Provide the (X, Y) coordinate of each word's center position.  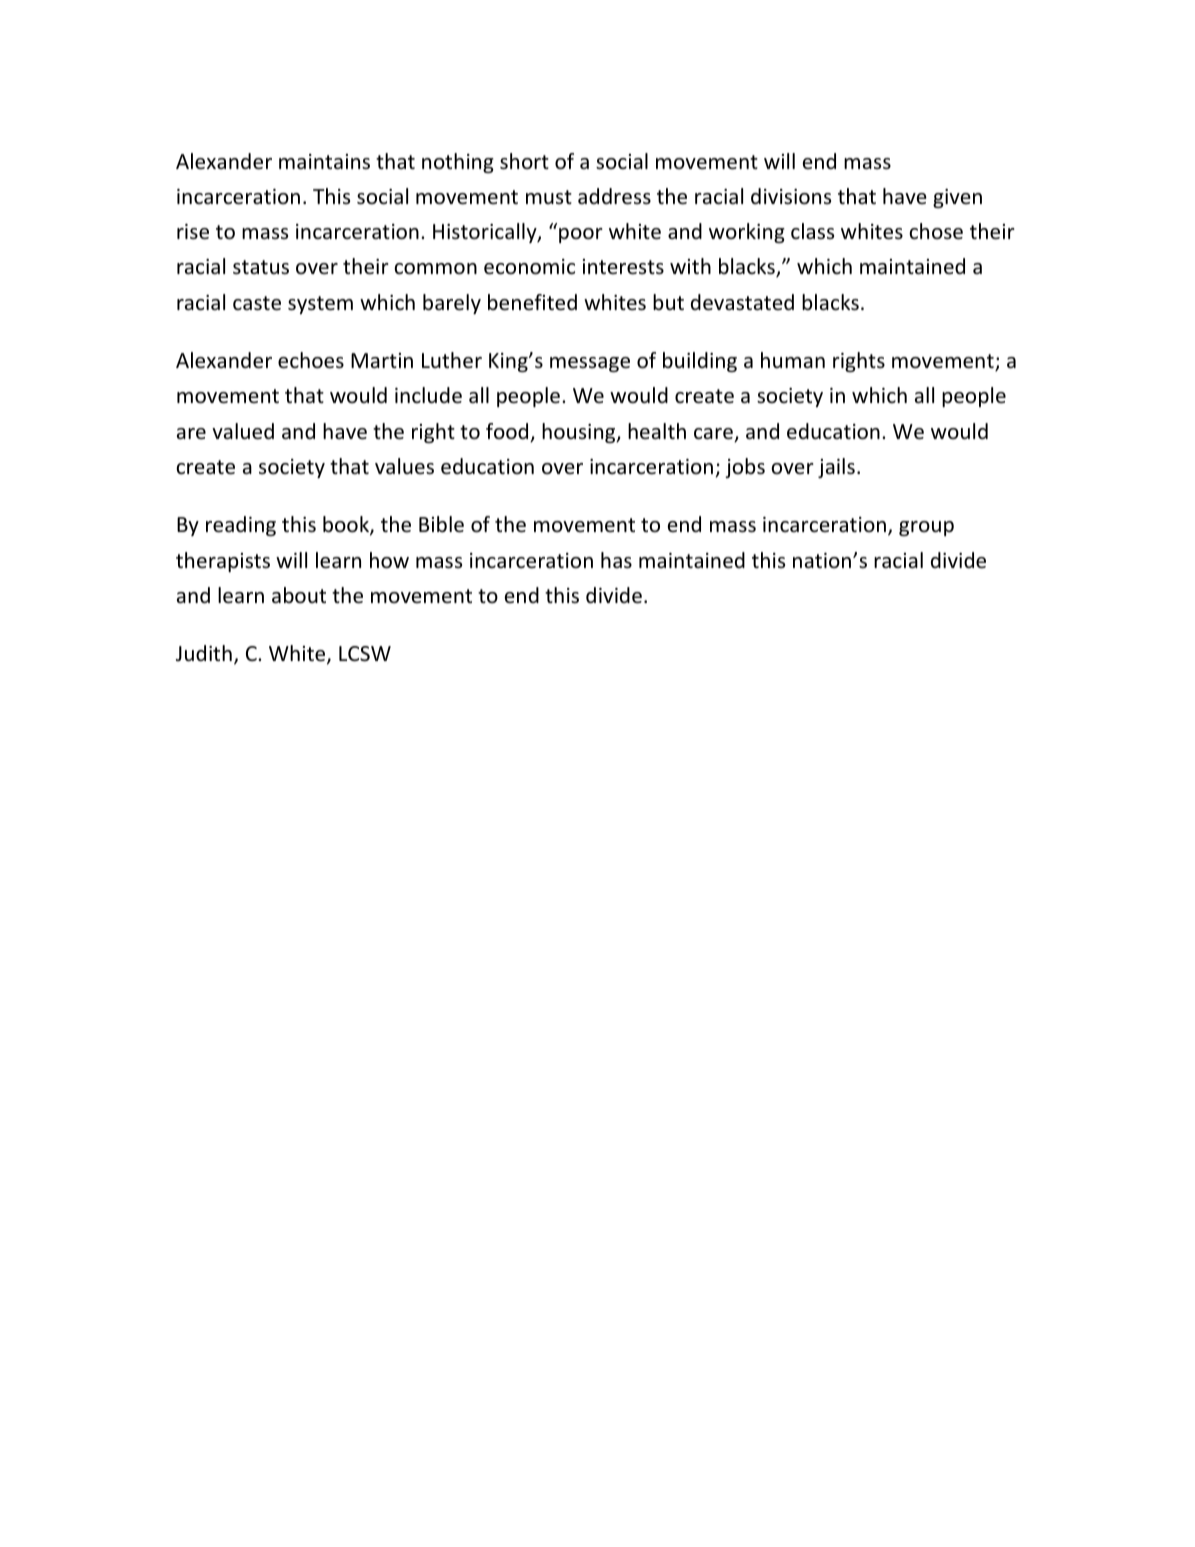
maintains (324, 161)
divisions (791, 196)
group (926, 528)
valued (243, 431)
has (616, 560)
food (508, 432)
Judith (204, 653)
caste (257, 303)
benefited (532, 302)
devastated (742, 302)
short (524, 161)
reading (241, 526)
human (793, 360)
